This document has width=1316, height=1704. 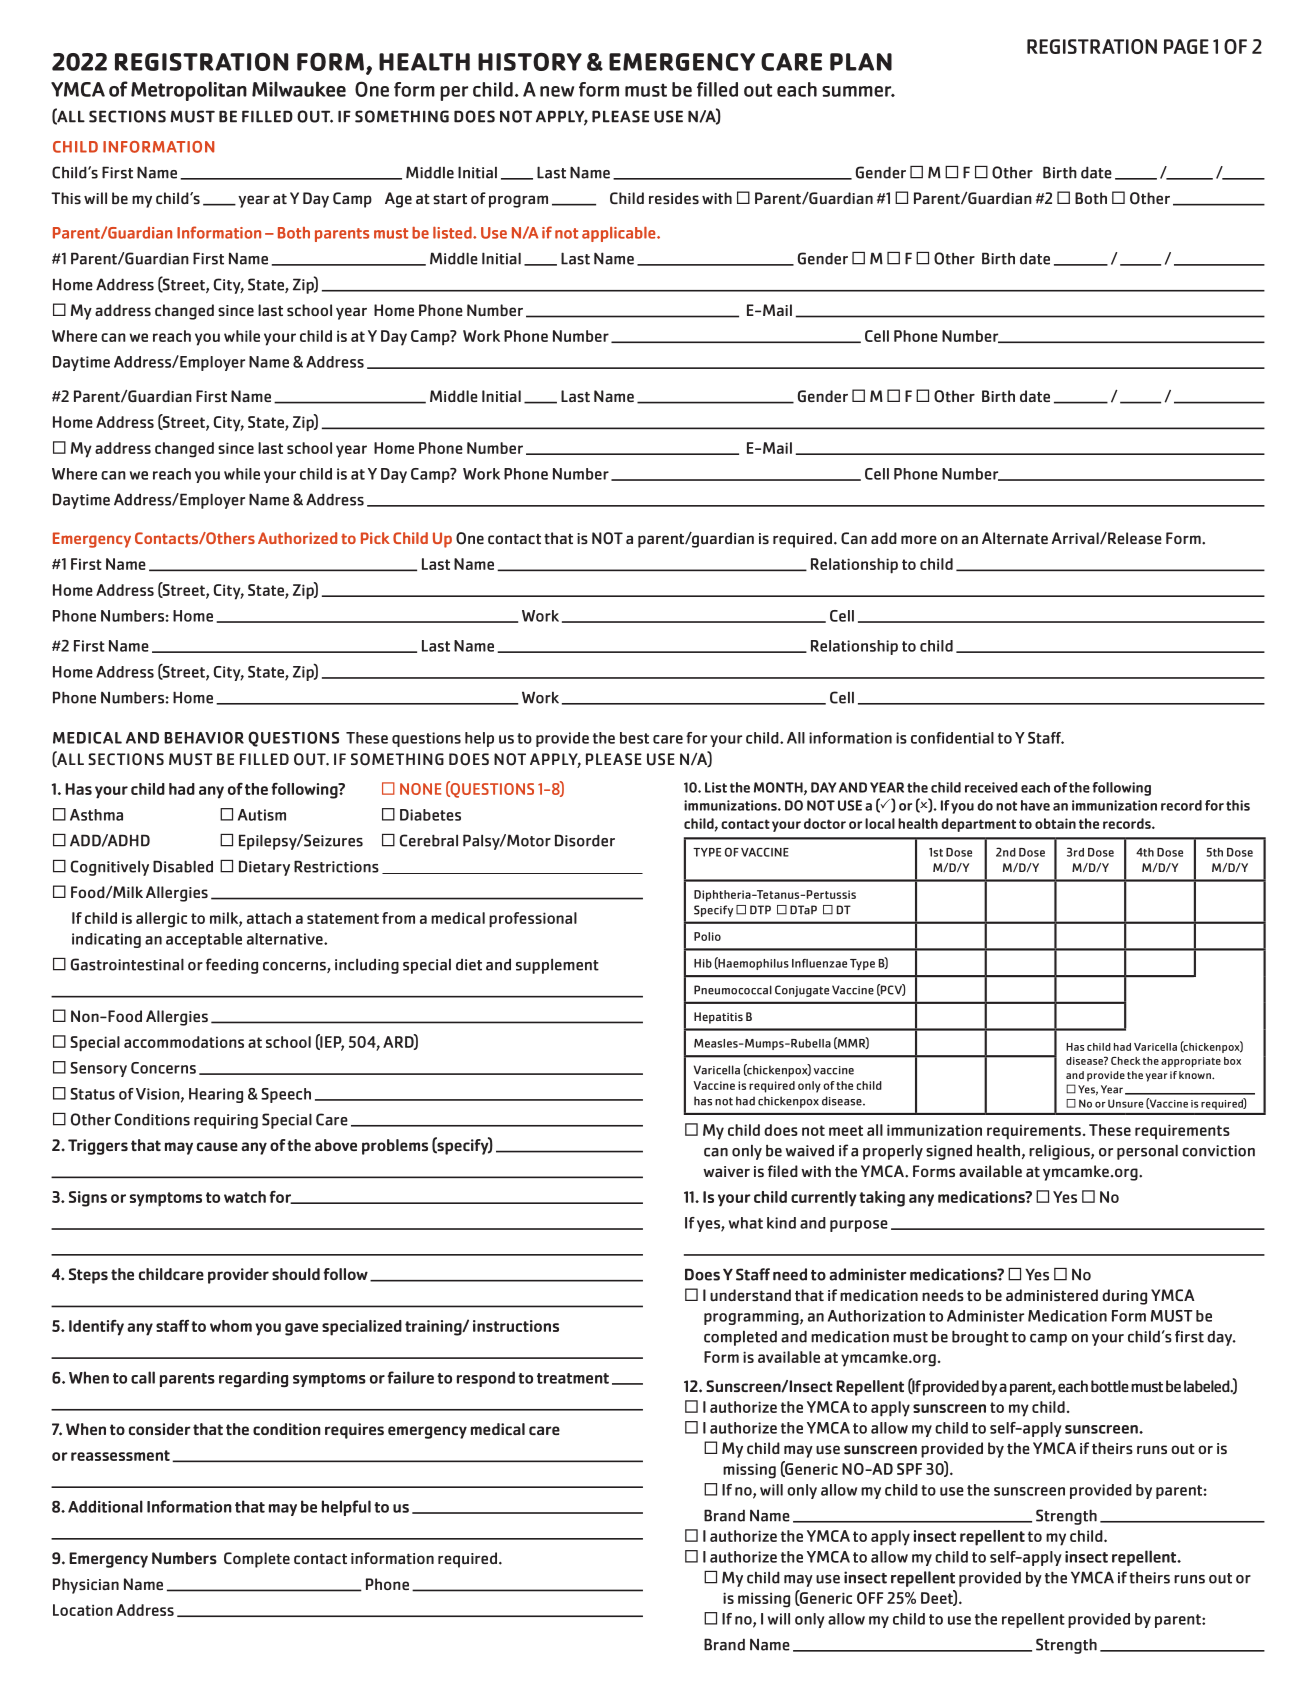 I want to click on Hearing, so click(x=216, y=1095).
